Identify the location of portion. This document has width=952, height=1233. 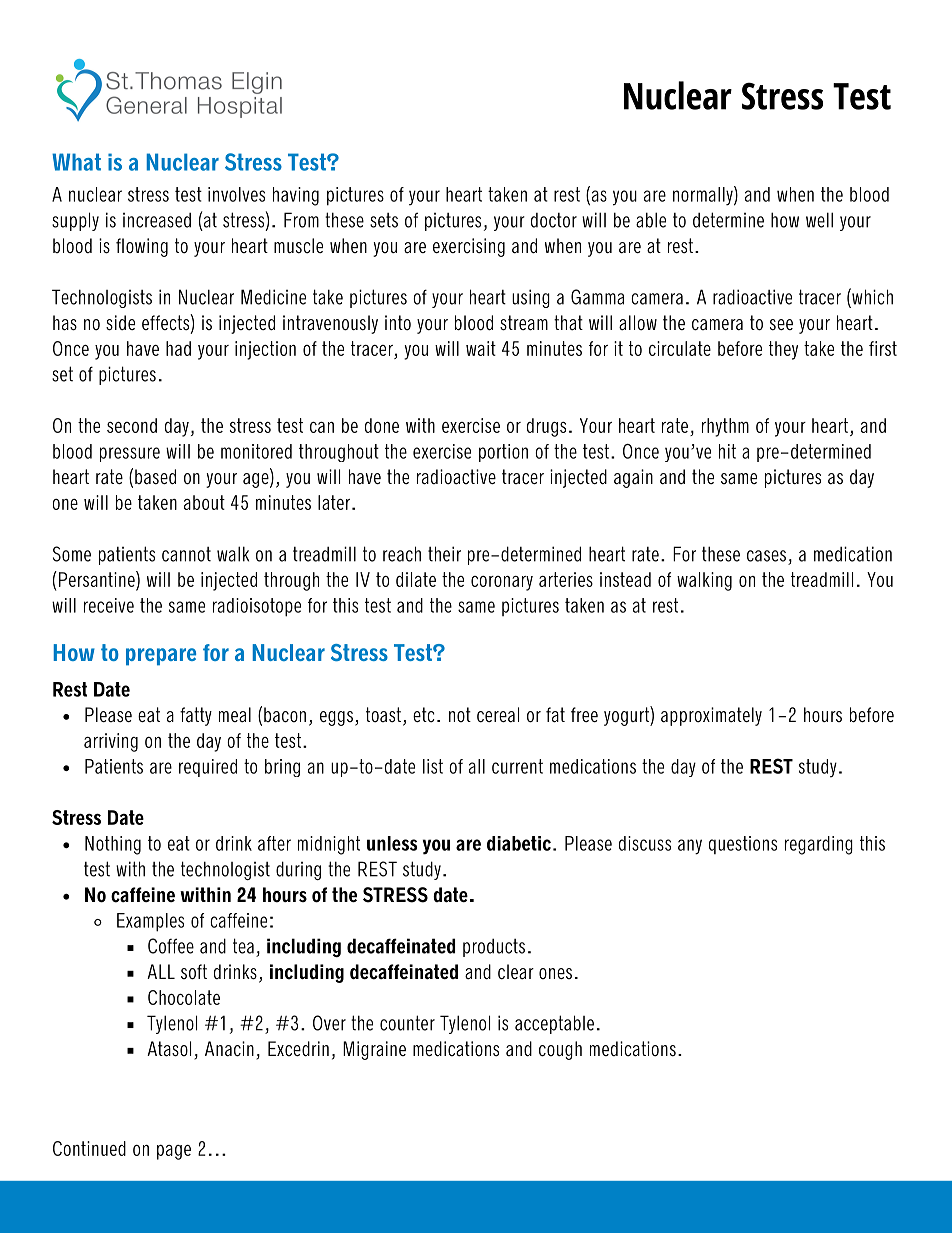
(503, 453).
